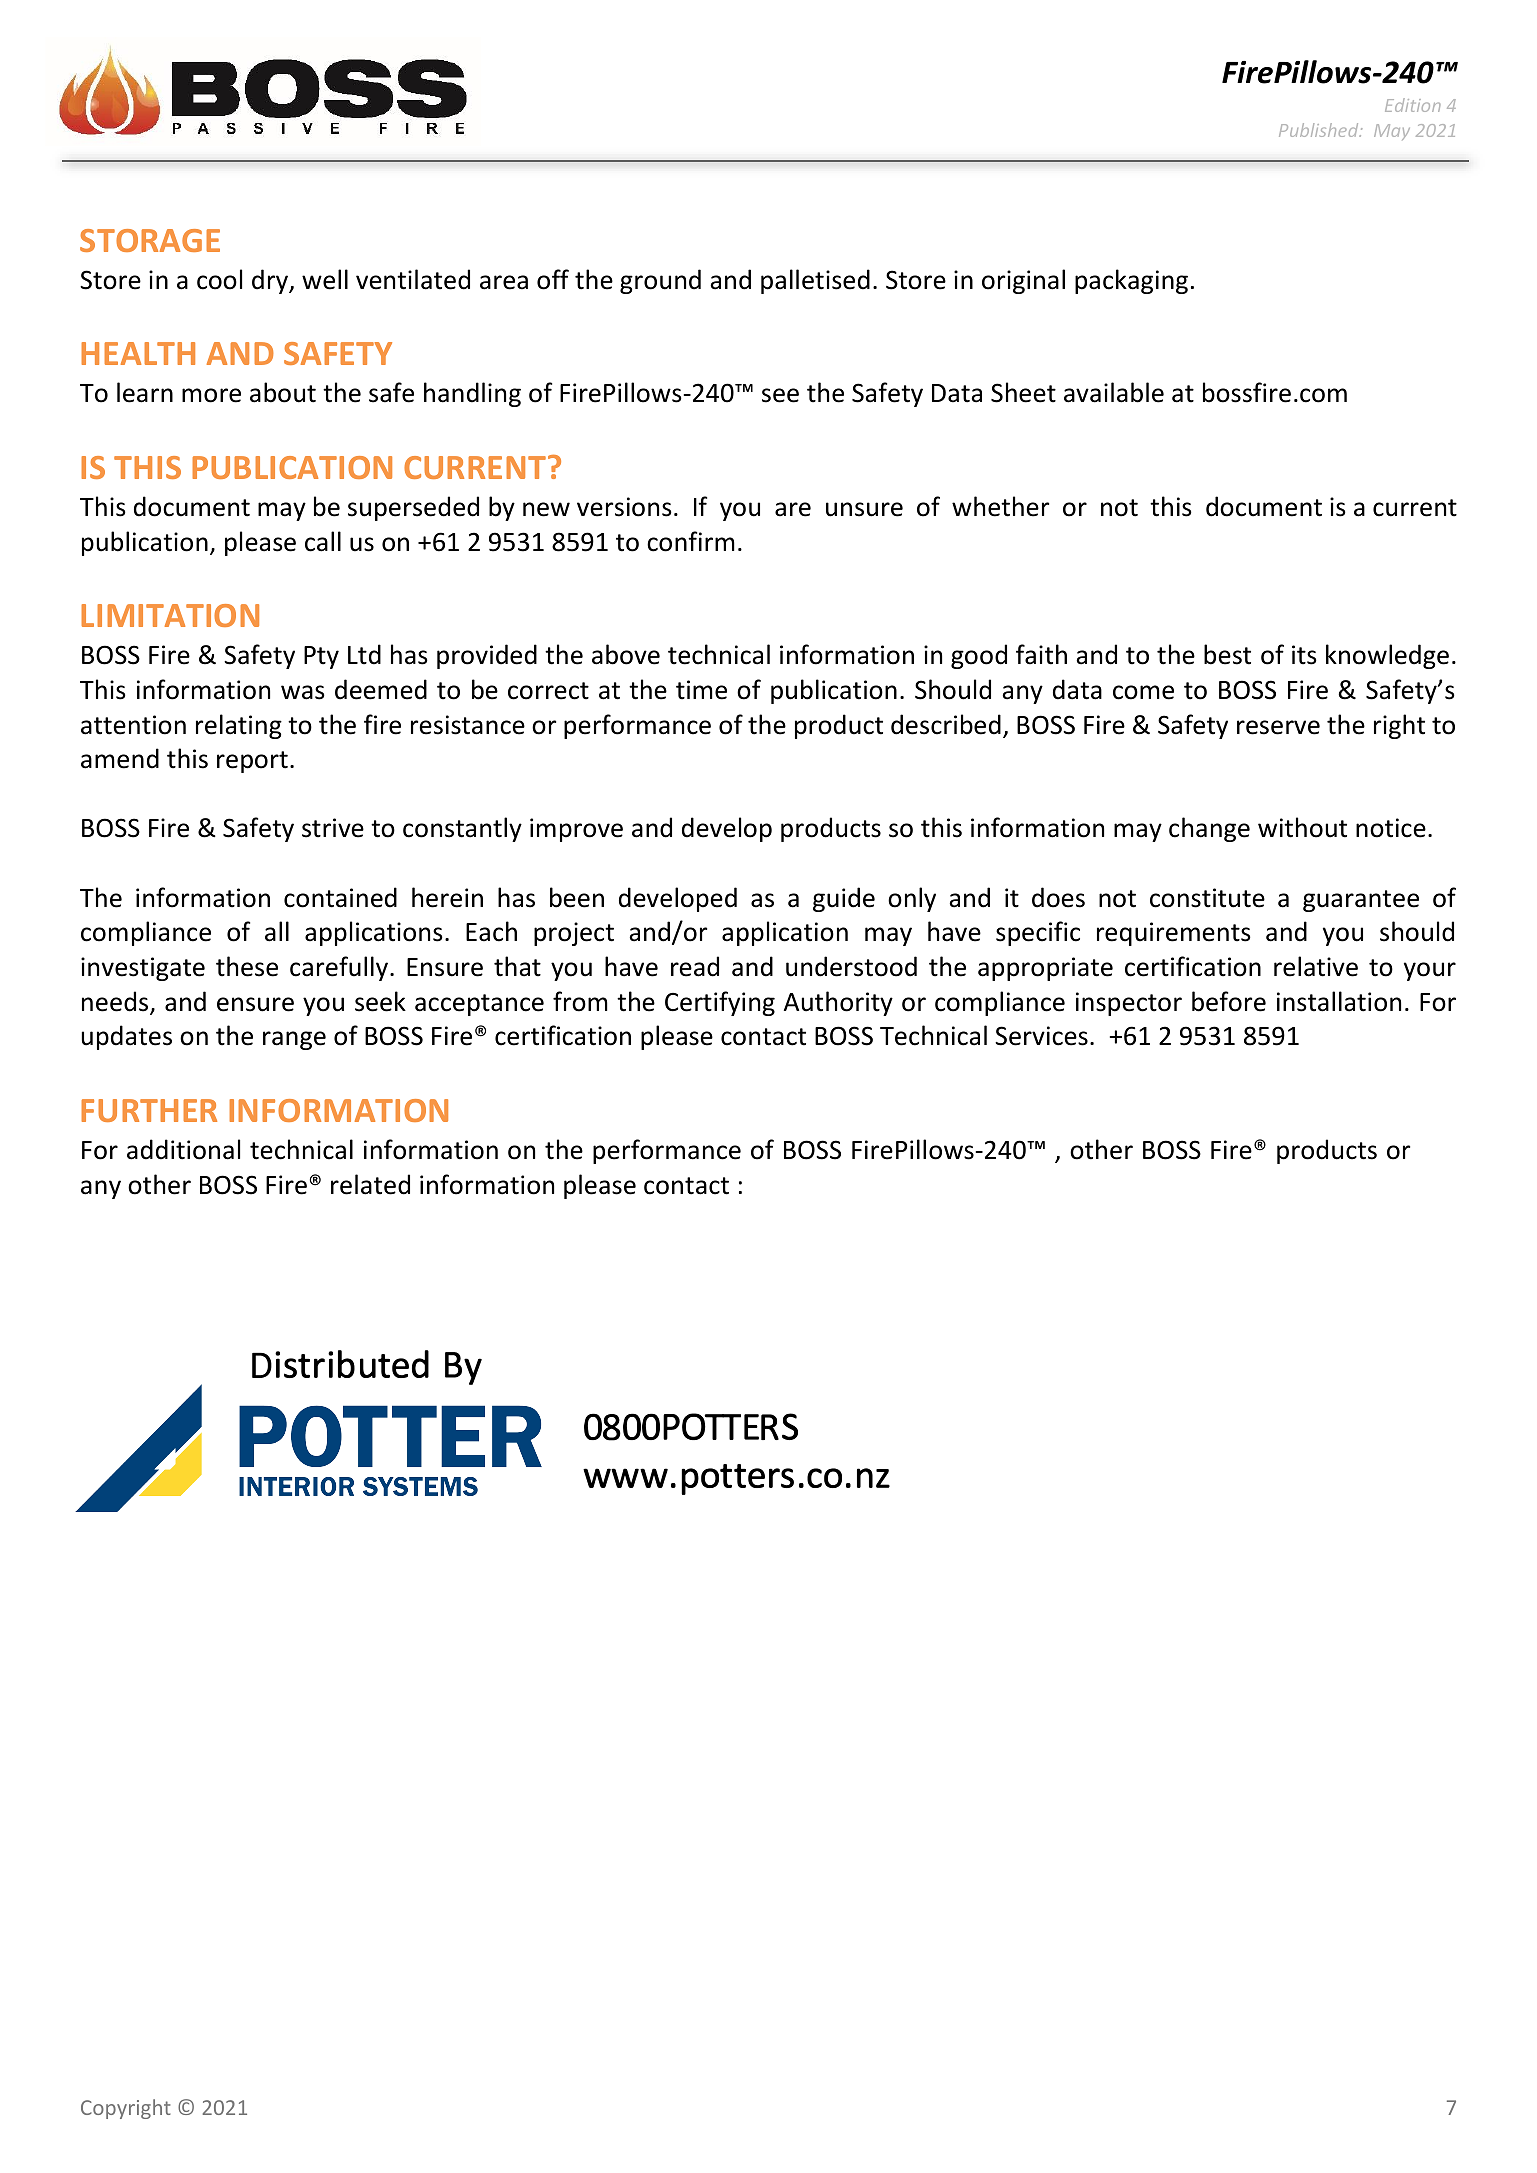 The image size is (1537, 2173). I want to click on before, so click(1229, 1001).
